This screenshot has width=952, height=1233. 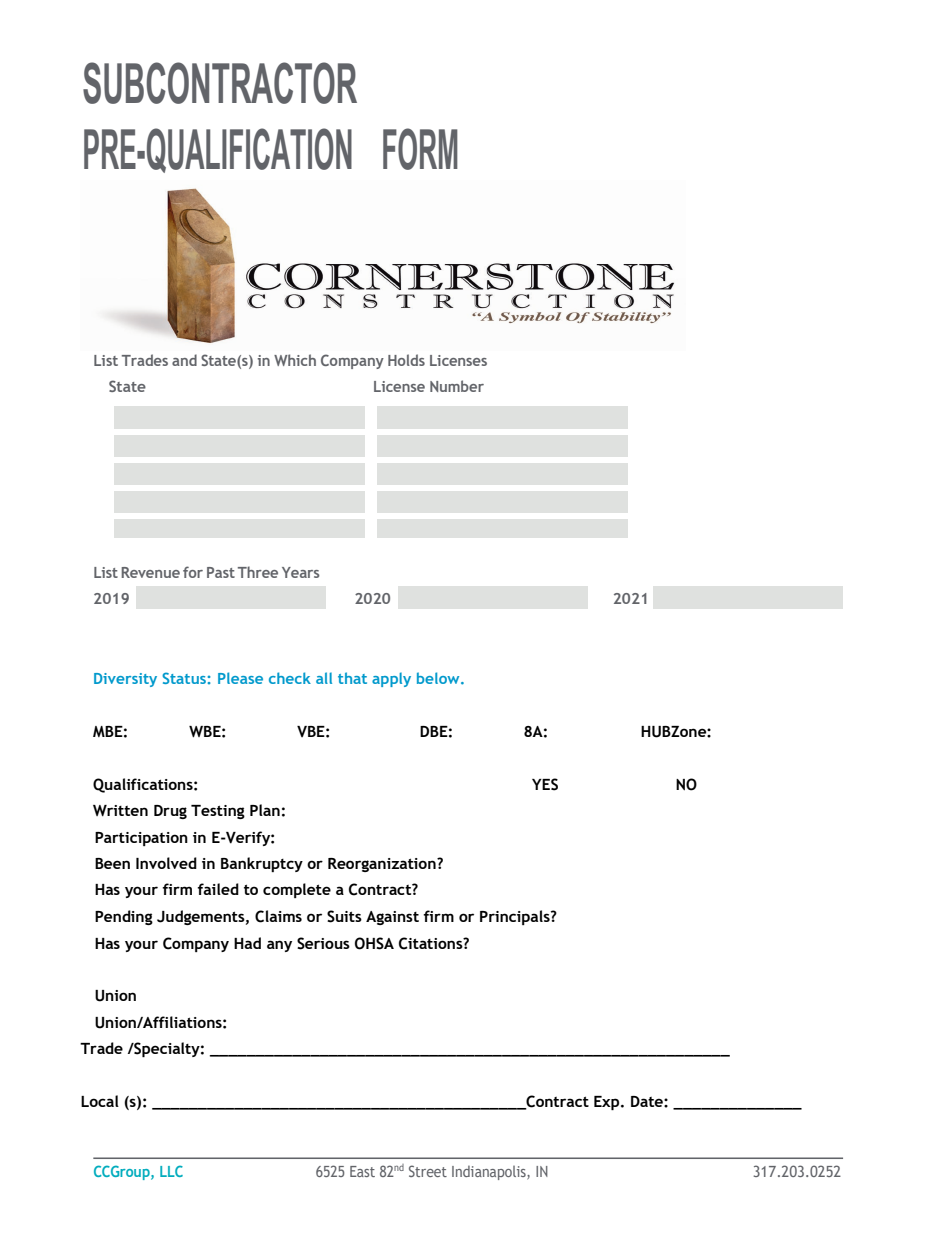 What do you see at coordinates (125, 680) in the screenshot?
I see `Diversity` at bounding box center [125, 680].
